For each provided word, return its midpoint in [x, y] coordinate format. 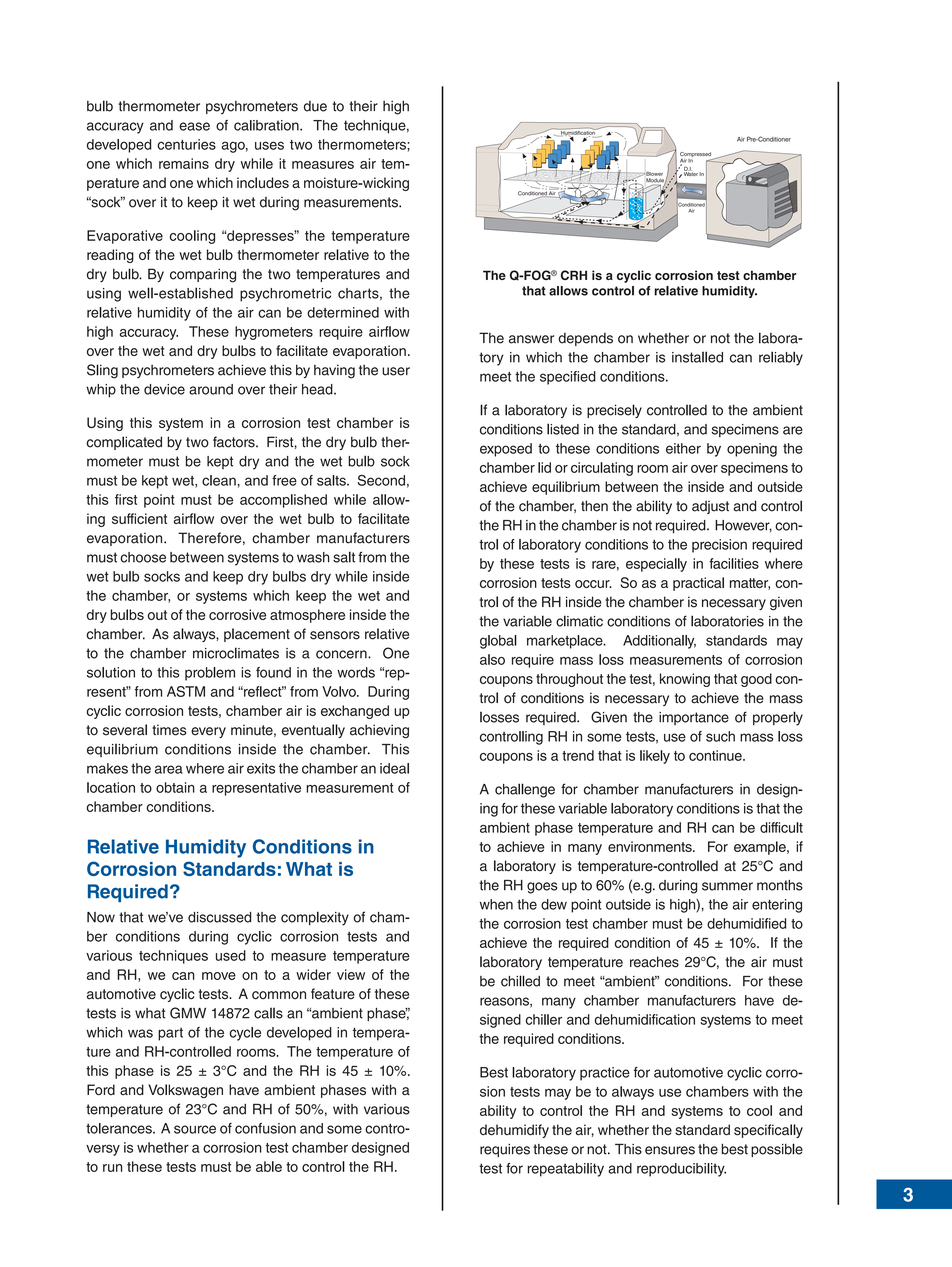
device [164, 389]
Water [691, 173]
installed [697, 357]
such [720, 736]
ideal [394, 768]
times [169, 730]
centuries [186, 144]
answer [531, 339]
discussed [219, 917]
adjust [710, 507]
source [195, 1129]
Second [381, 480]
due [315, 106]
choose [143, 557]
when [496, 904]
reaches [654, 962]
